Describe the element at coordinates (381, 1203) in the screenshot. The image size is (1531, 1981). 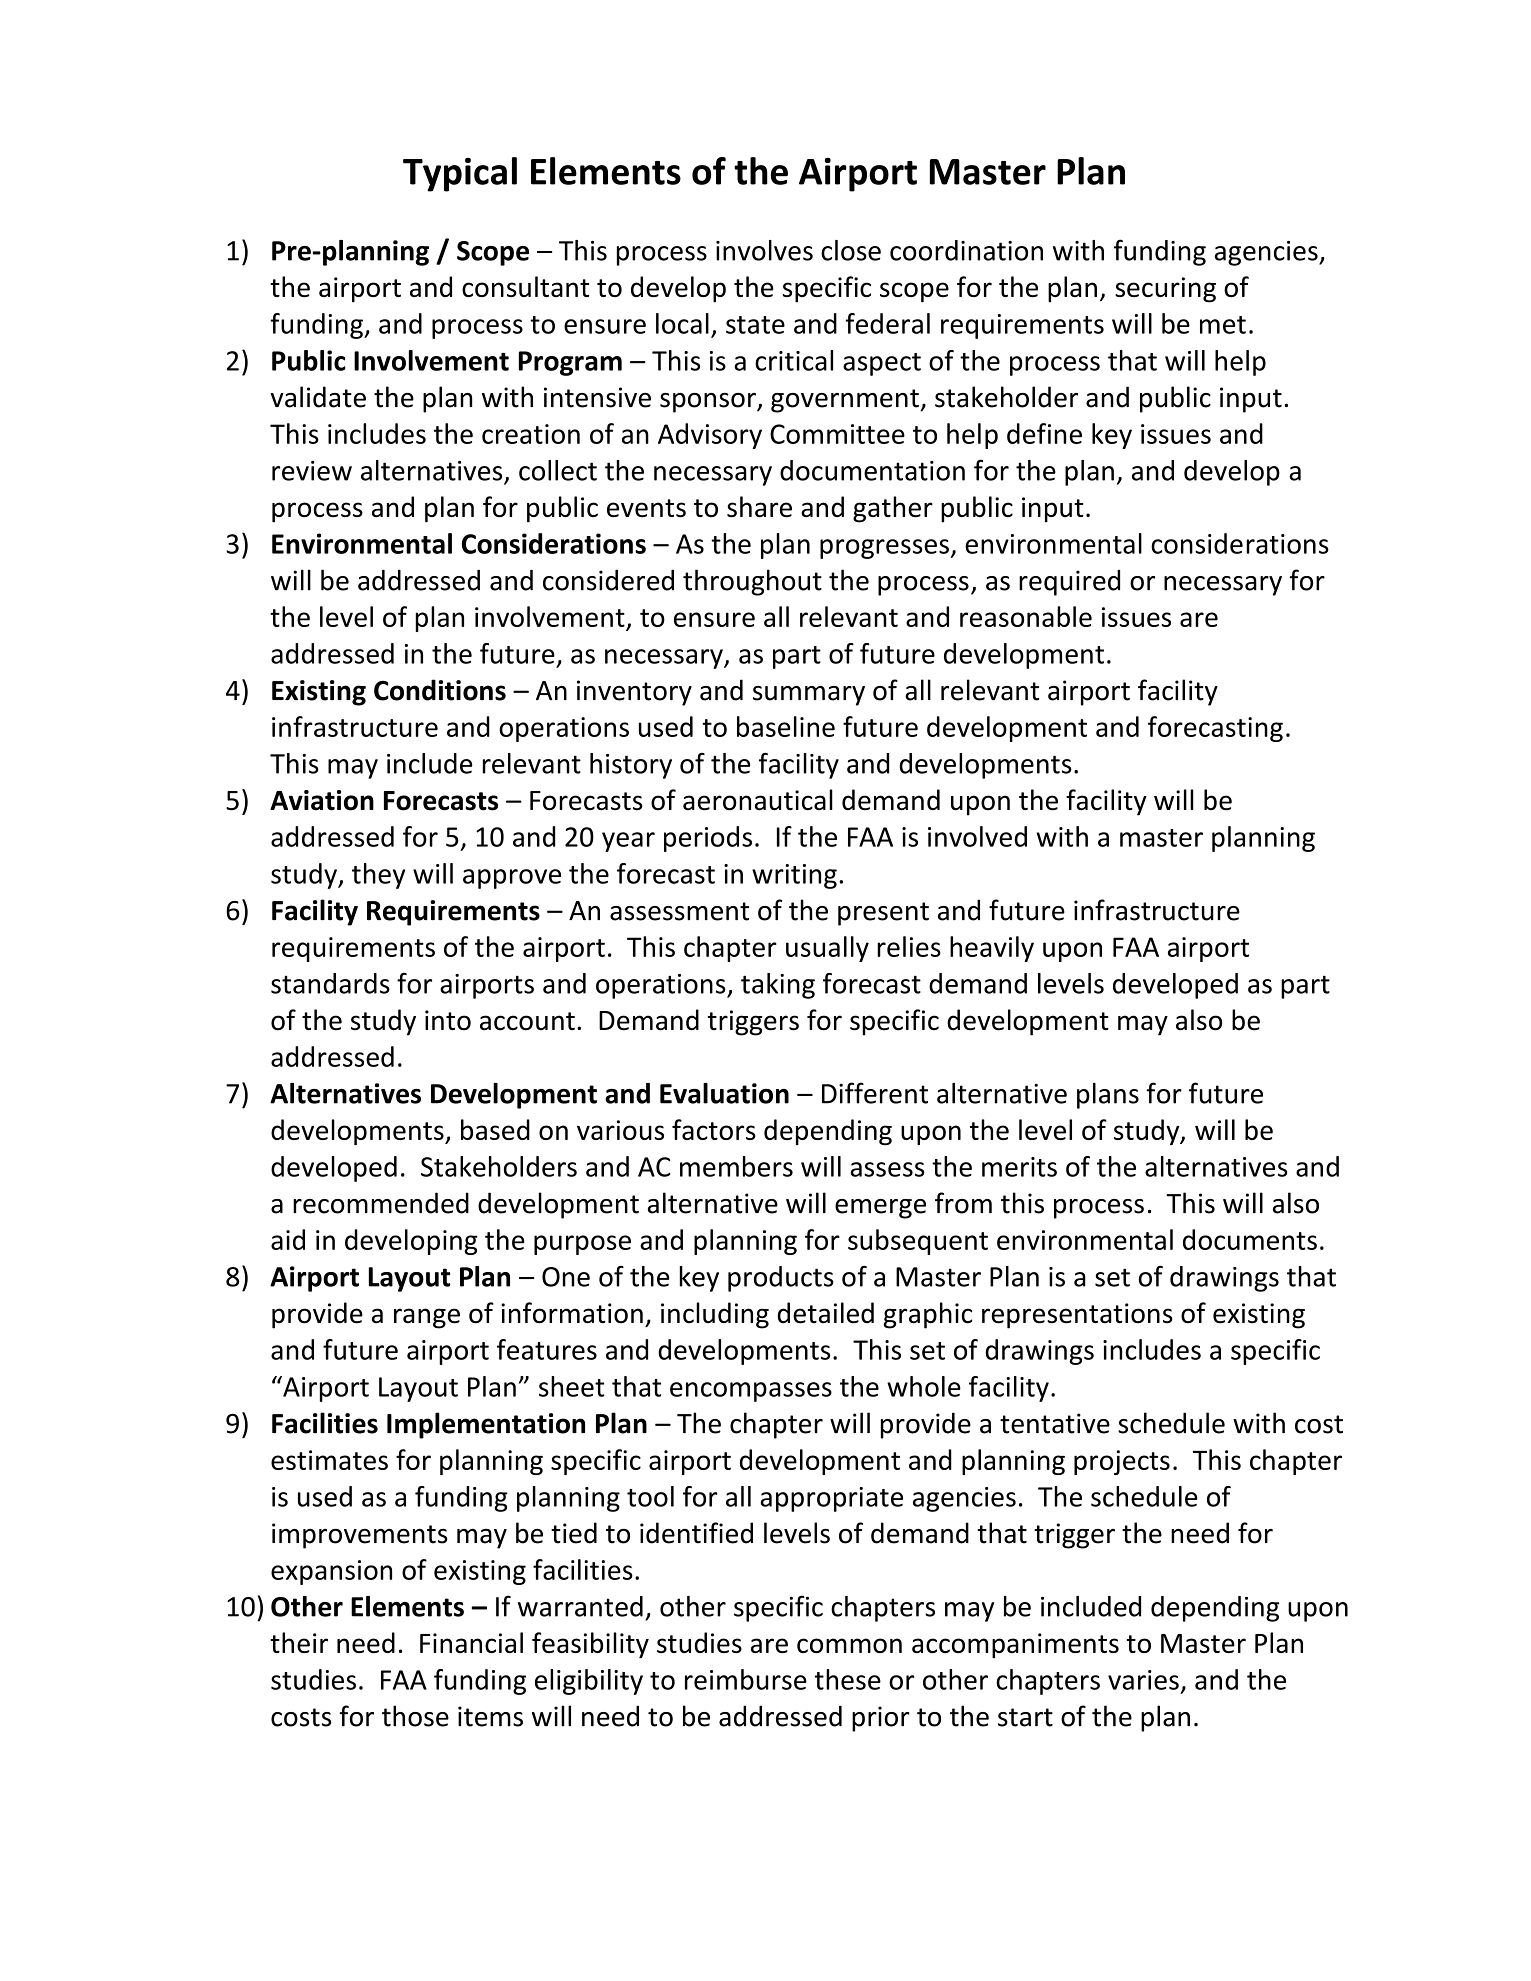
I see `recommended` at that location.
